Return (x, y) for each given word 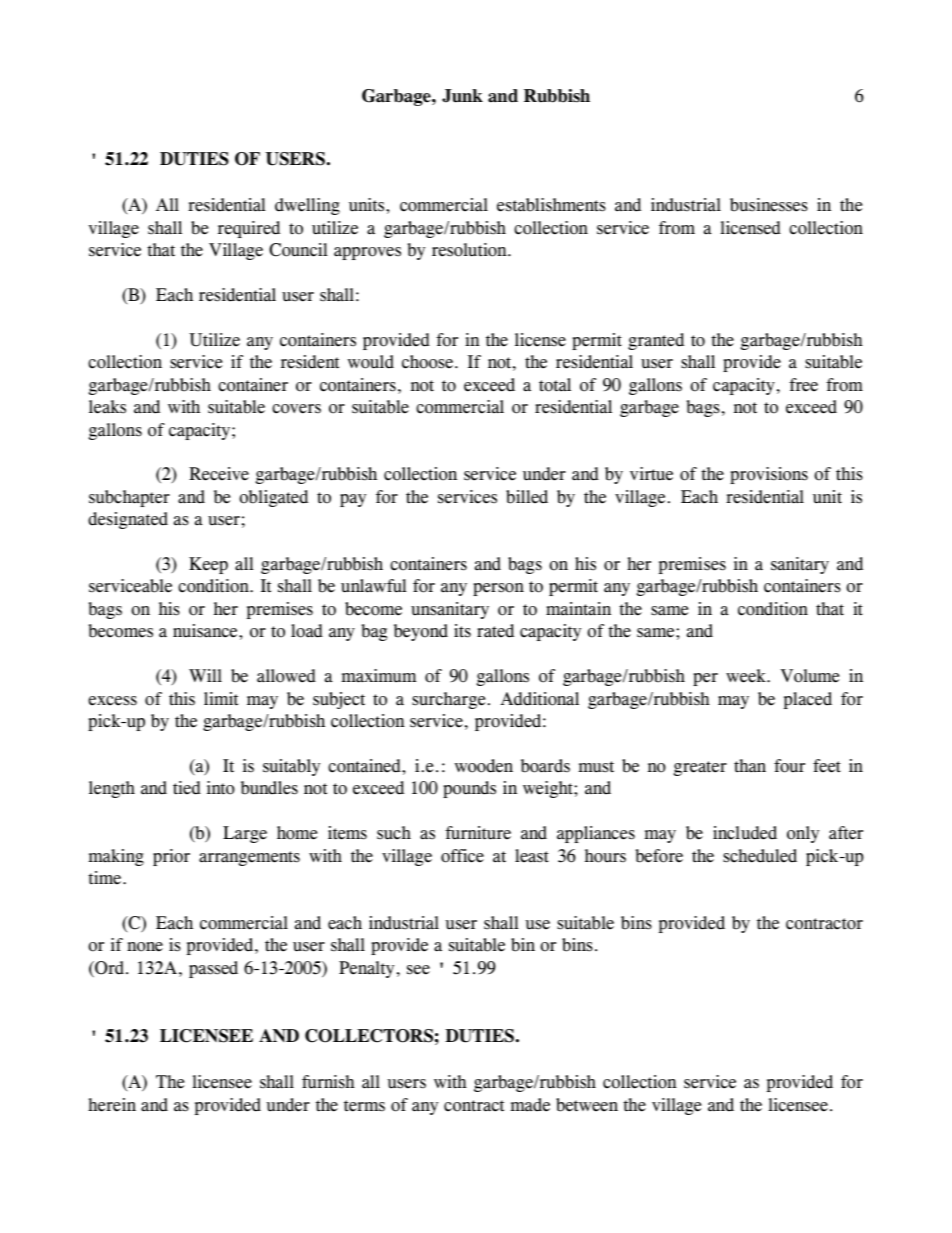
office (462, 856)
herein (112, 1105)
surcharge (448, 700)
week (747, 676)
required (249, 229)
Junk (462, 96)
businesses (769, 205)
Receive (219, 474)
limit (221, 699)
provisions (769, 475)
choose (427, 362)
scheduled (760, 856)
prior (171, 857)
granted (656, 341)
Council (298, 250)
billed (527, 497)
